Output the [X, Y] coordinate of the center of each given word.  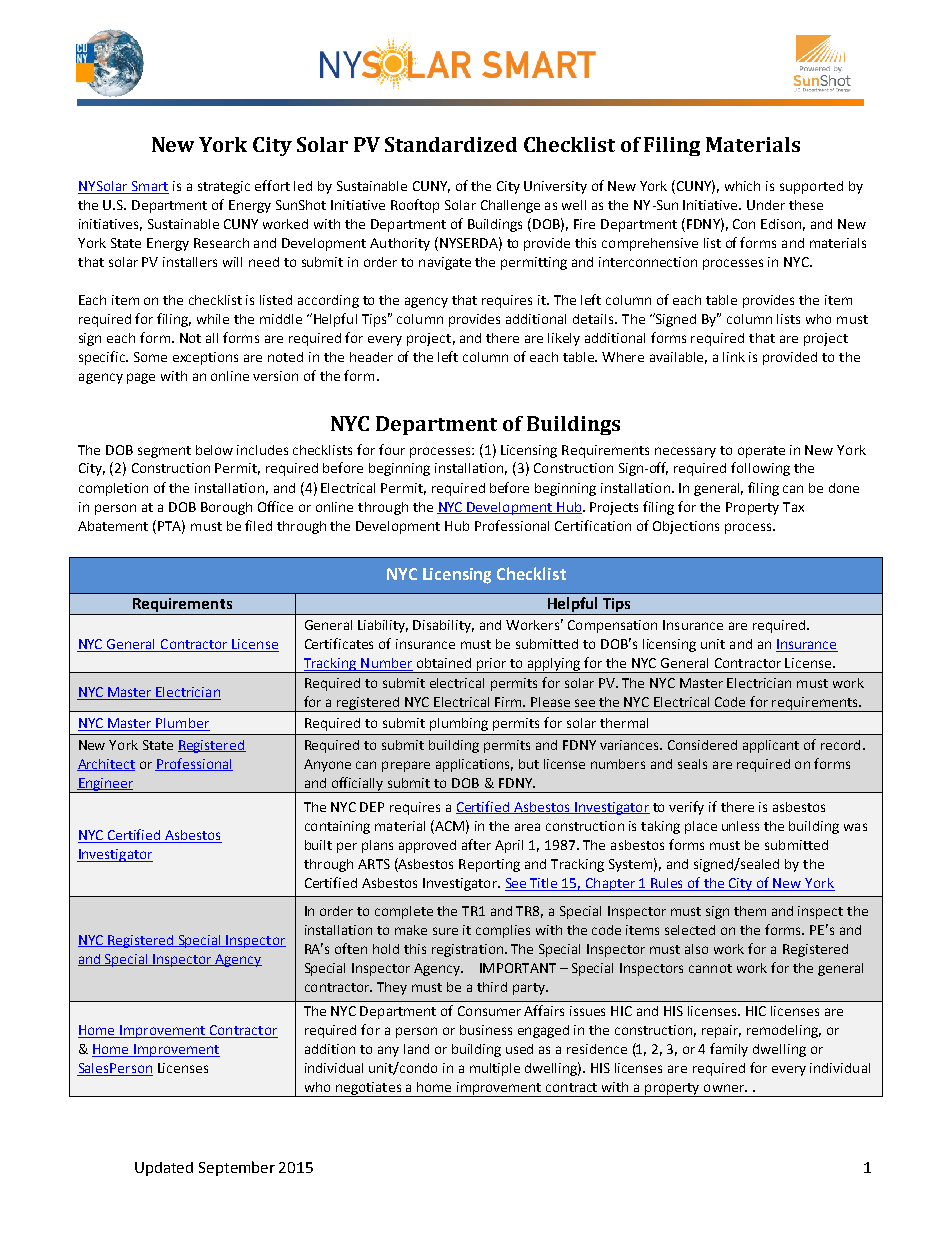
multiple [495, 1069]
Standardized [451, 144]
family [729, 1050]
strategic [224, 187]
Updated [164, 1169]
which [742, 186]
